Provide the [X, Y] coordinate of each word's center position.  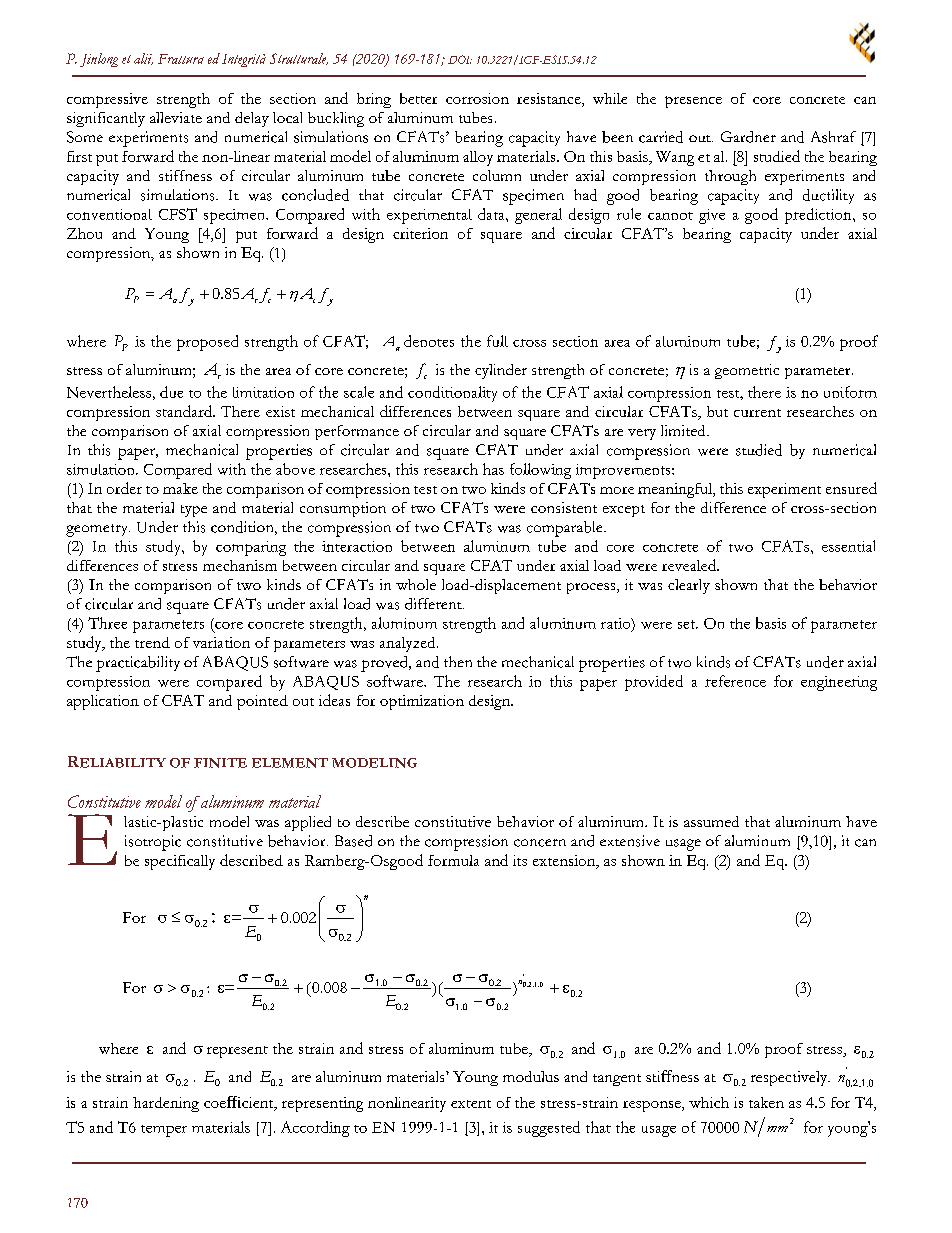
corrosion [477, 98]
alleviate [176, 117]
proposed [207, 343]
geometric [747, 371]
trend [152, 642]
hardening [166, 1104]
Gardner [748, 137]
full [497, 341]
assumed [711, 821]
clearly [689, 586]
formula [453, 860]
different [434, 604]
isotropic [153, 843]
